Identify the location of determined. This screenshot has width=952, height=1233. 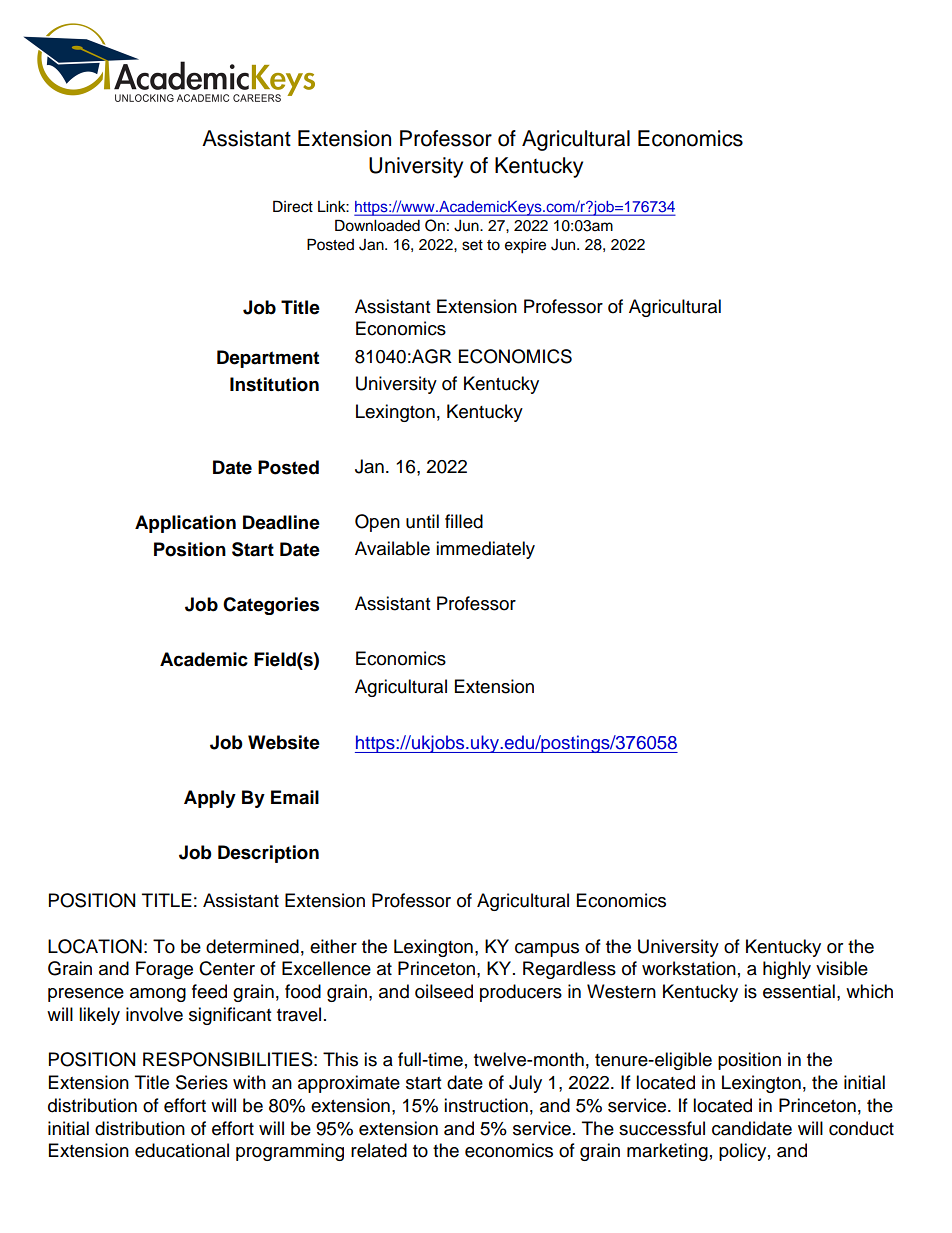
(252, 946).
